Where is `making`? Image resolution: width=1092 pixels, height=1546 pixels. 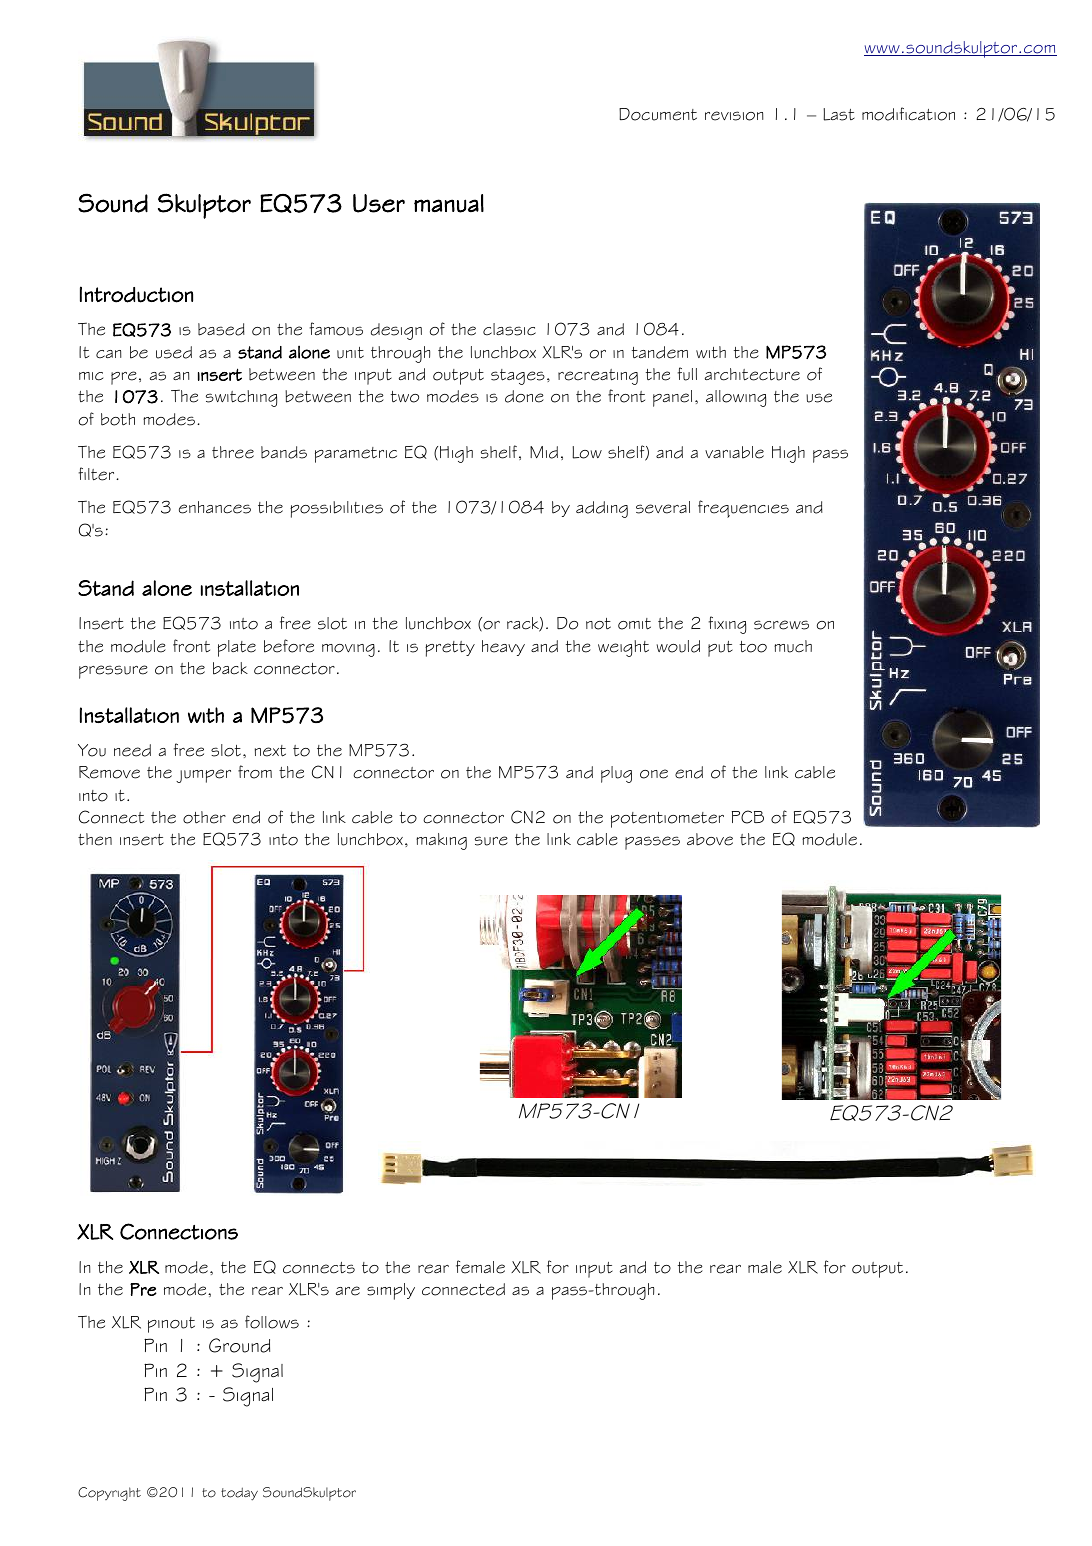 making is located at coordinates (441, 841).
